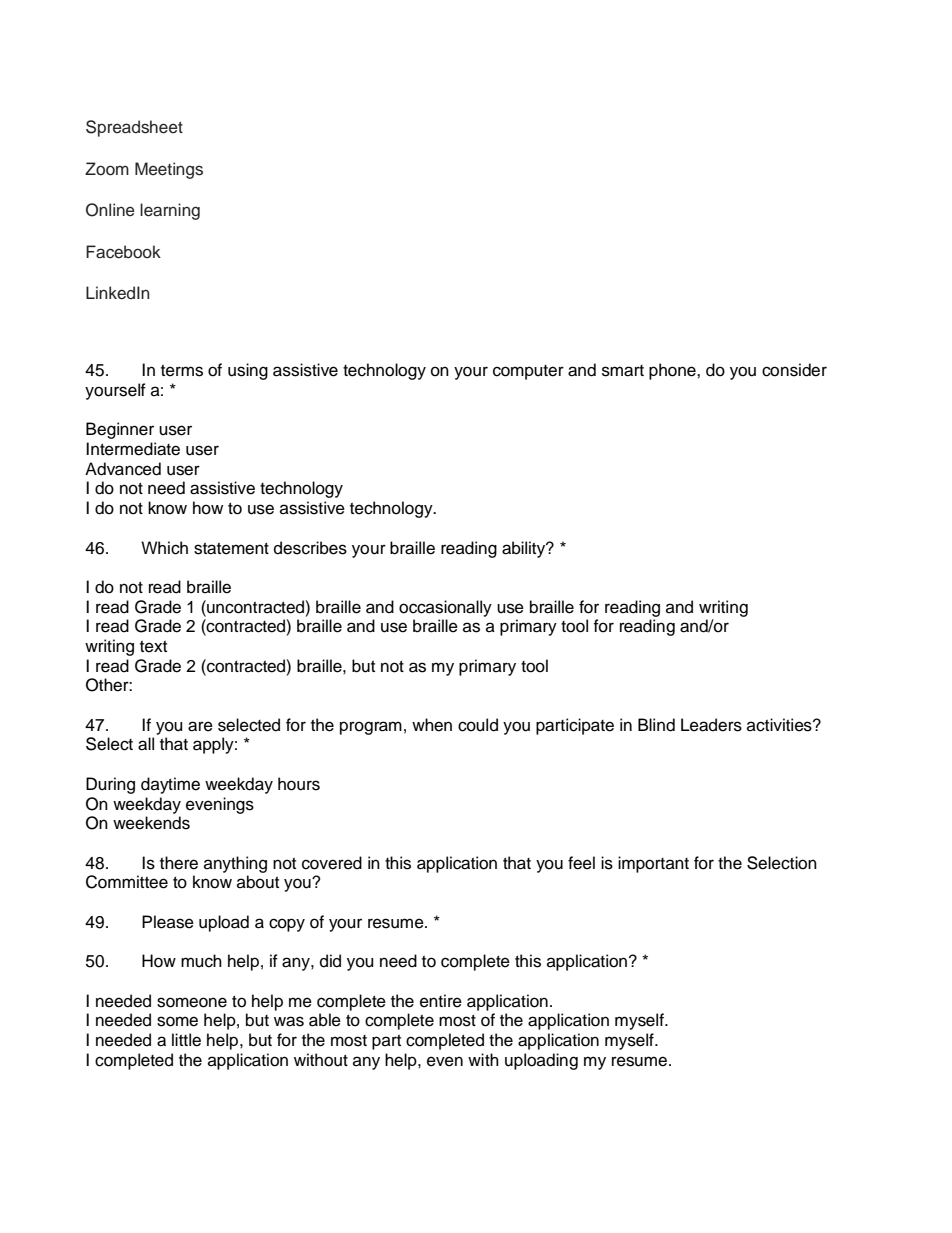  I want to click on text, so click(153, 647).
